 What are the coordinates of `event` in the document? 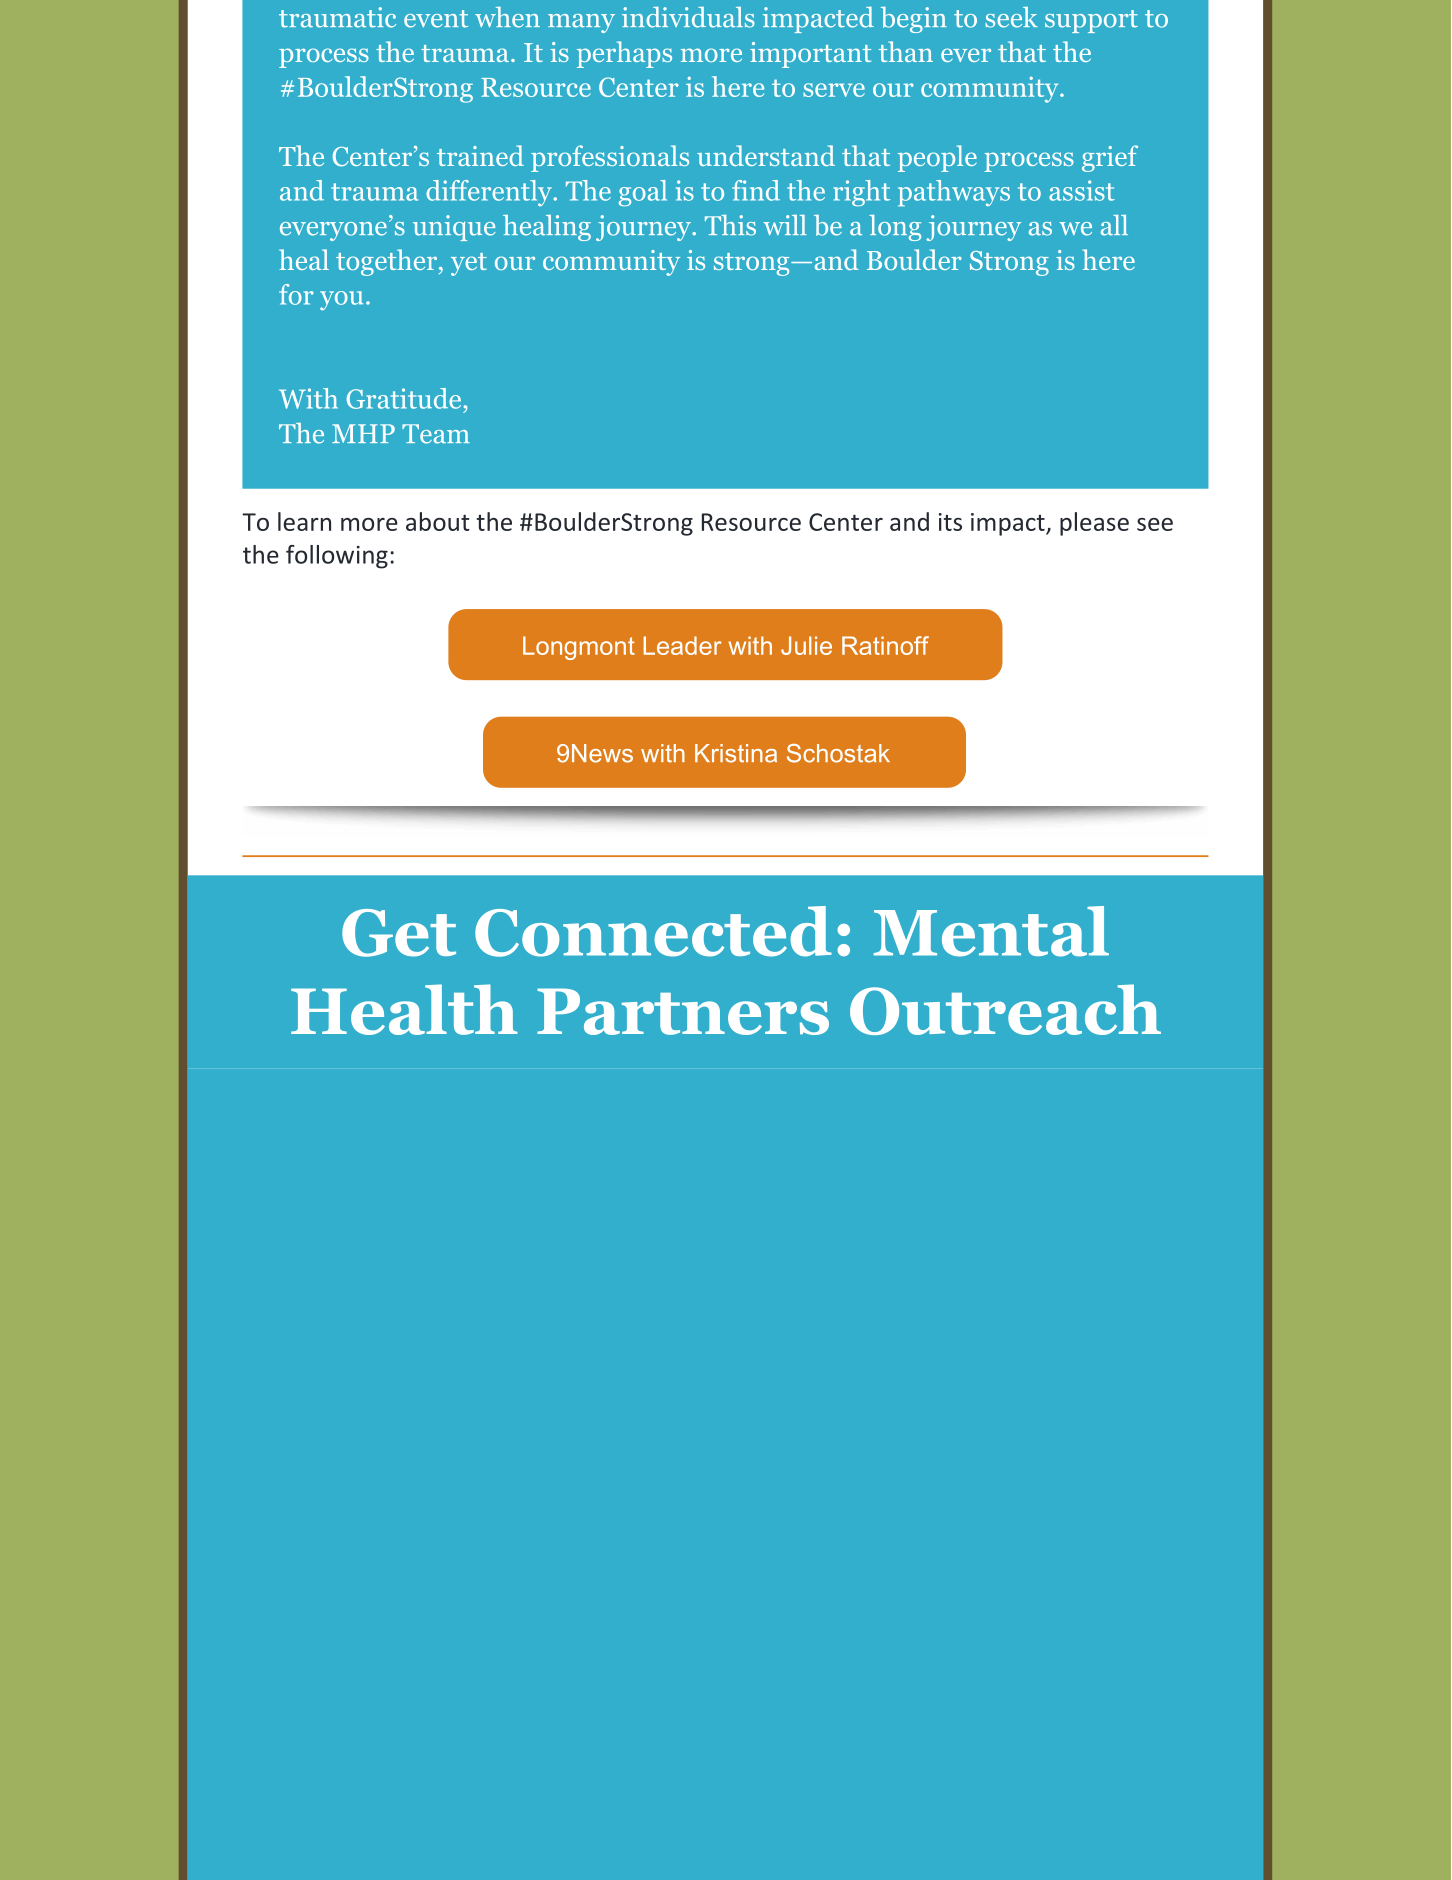 It's located at (436, 19).
